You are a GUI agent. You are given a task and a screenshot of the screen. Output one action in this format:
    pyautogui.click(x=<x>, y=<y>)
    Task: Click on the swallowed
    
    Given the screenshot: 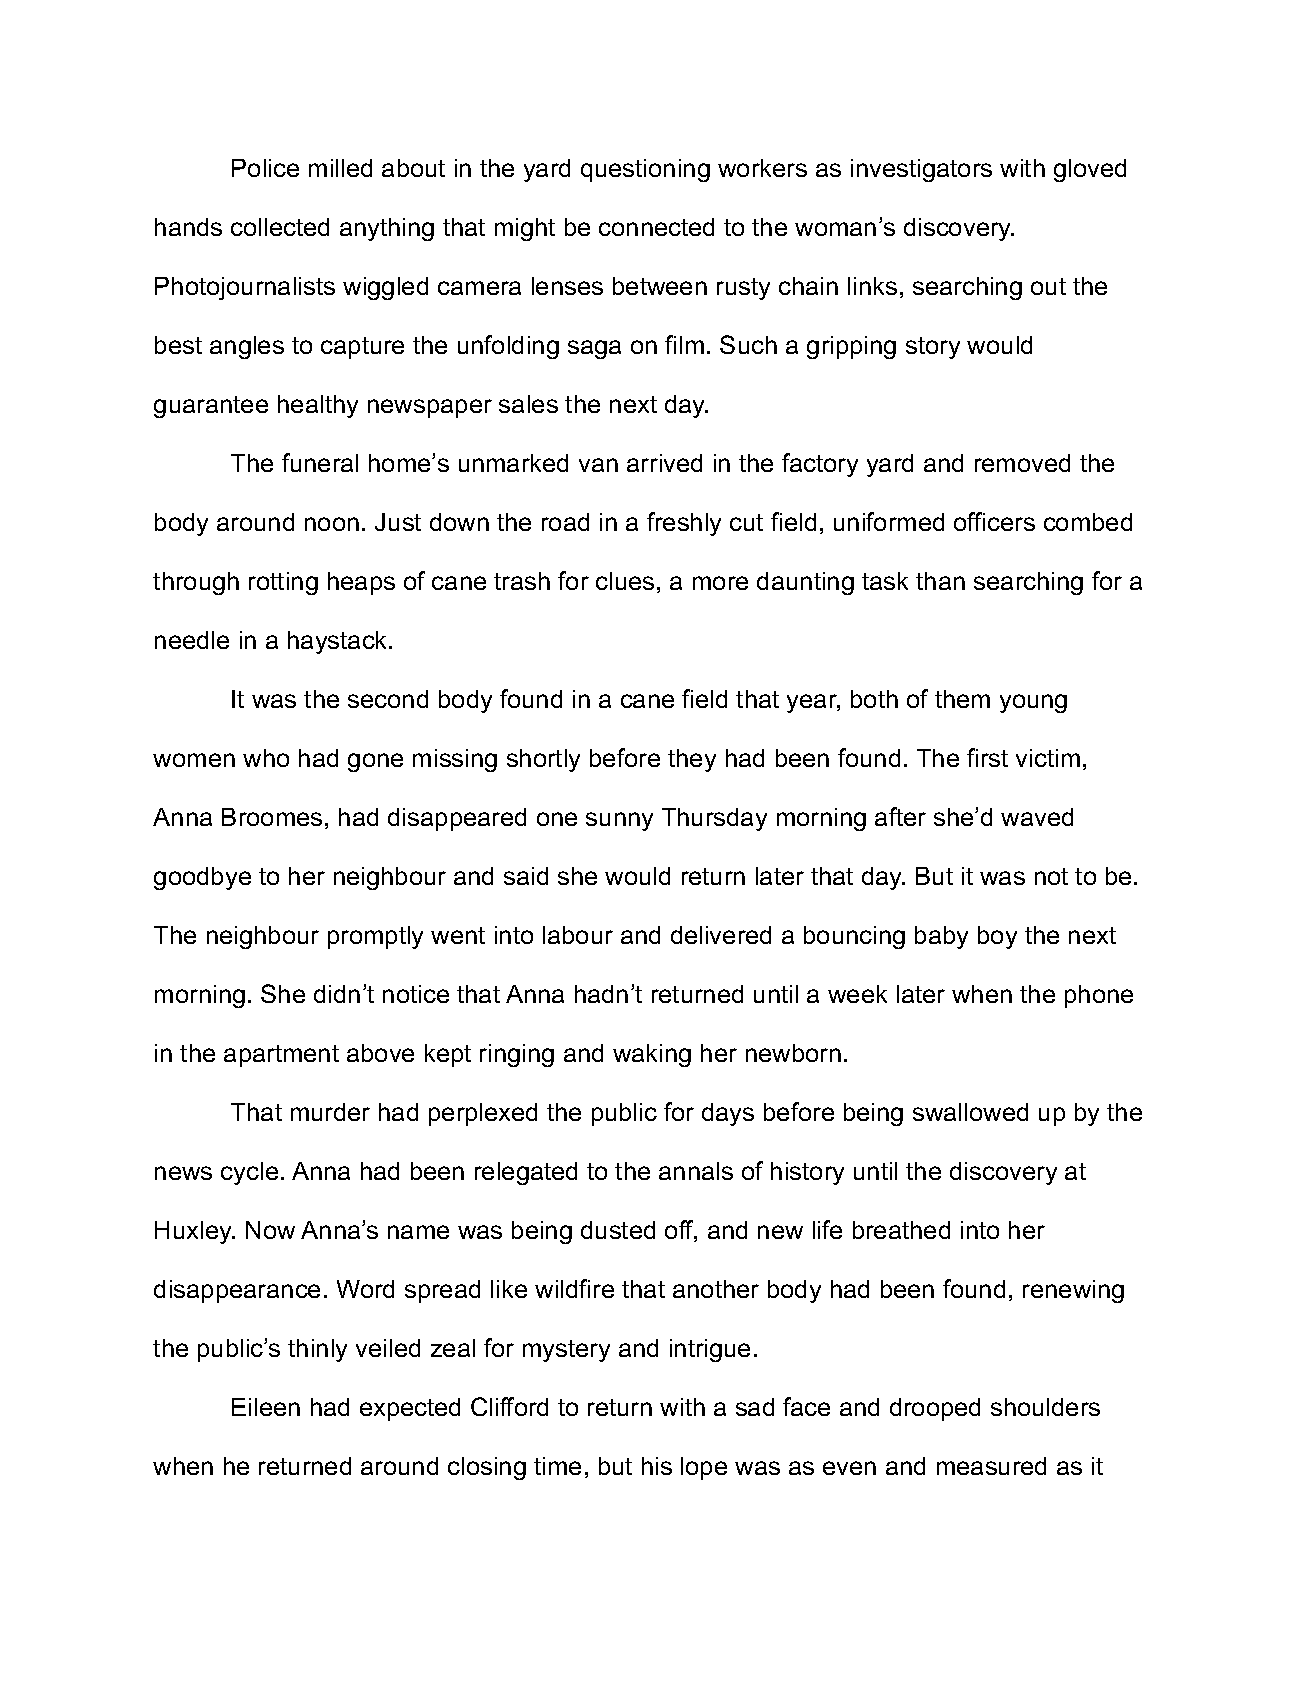 What is the action you would take?
    pyautogui.click(x=970, y=1112)
